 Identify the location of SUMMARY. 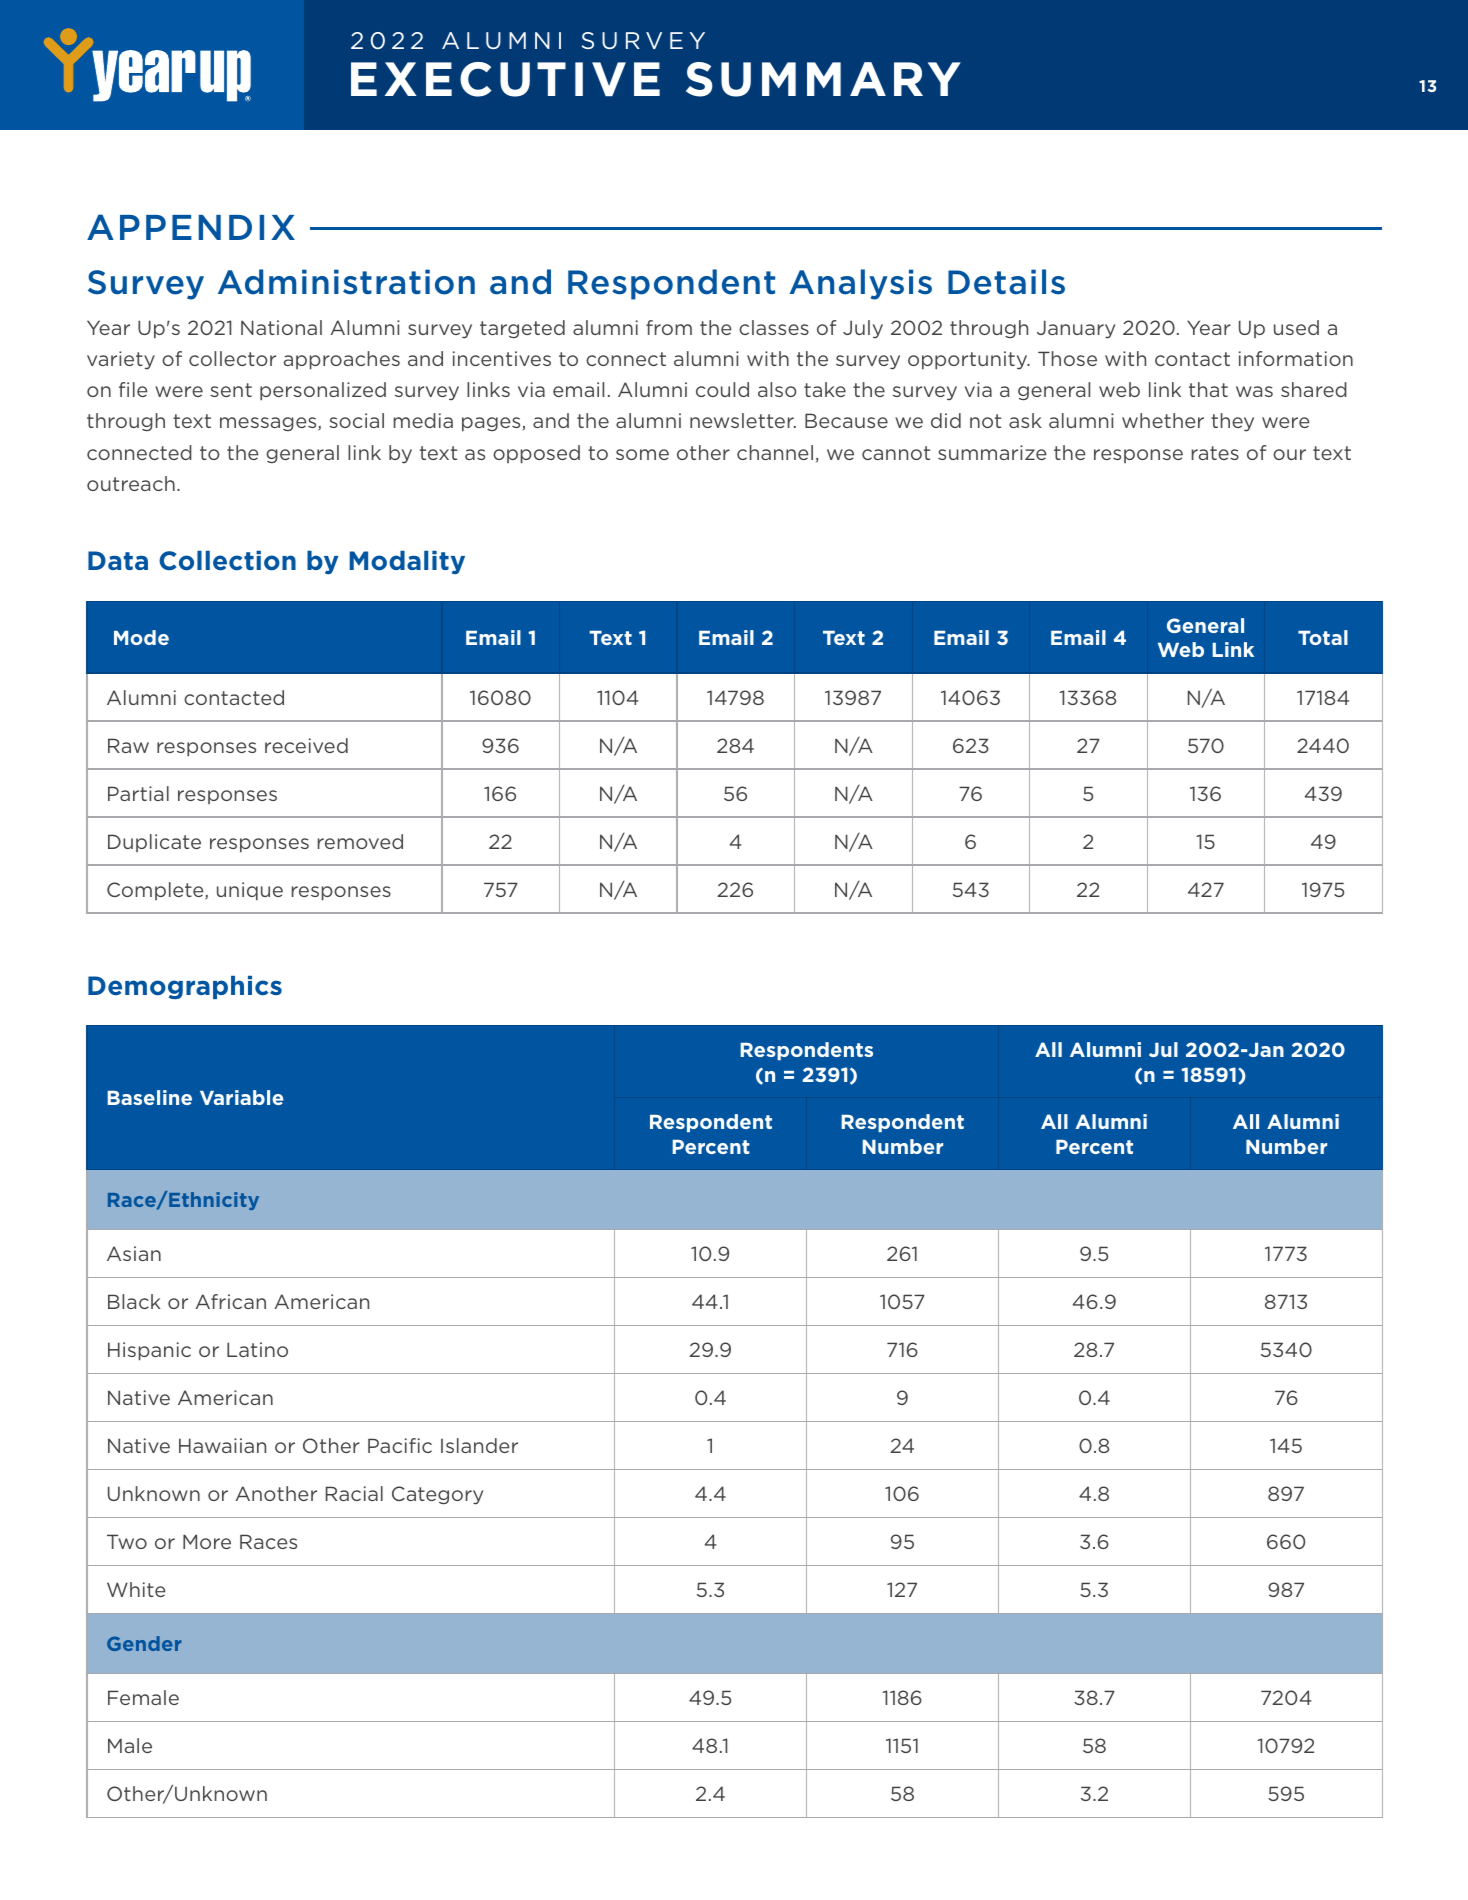
(823, 79).
